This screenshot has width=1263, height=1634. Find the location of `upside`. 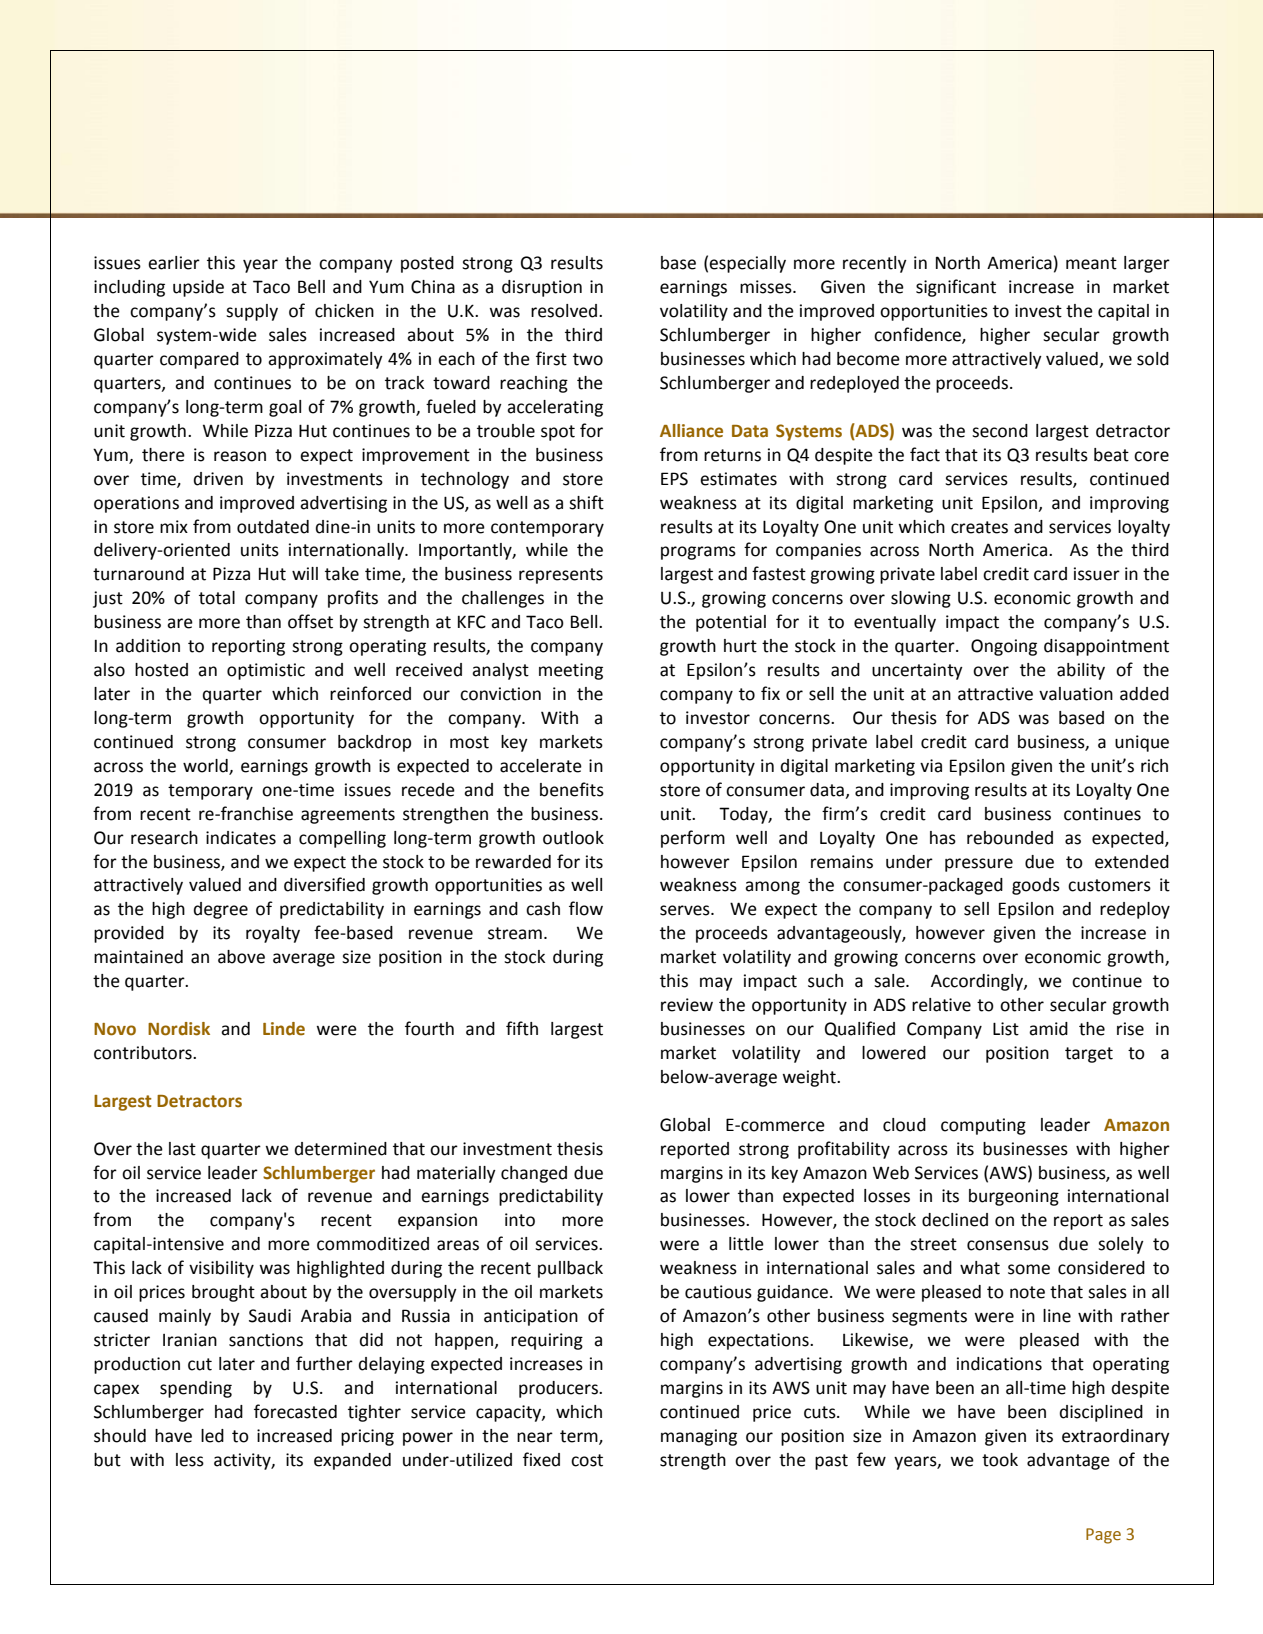

upside is located at coordinates (198, 288).
